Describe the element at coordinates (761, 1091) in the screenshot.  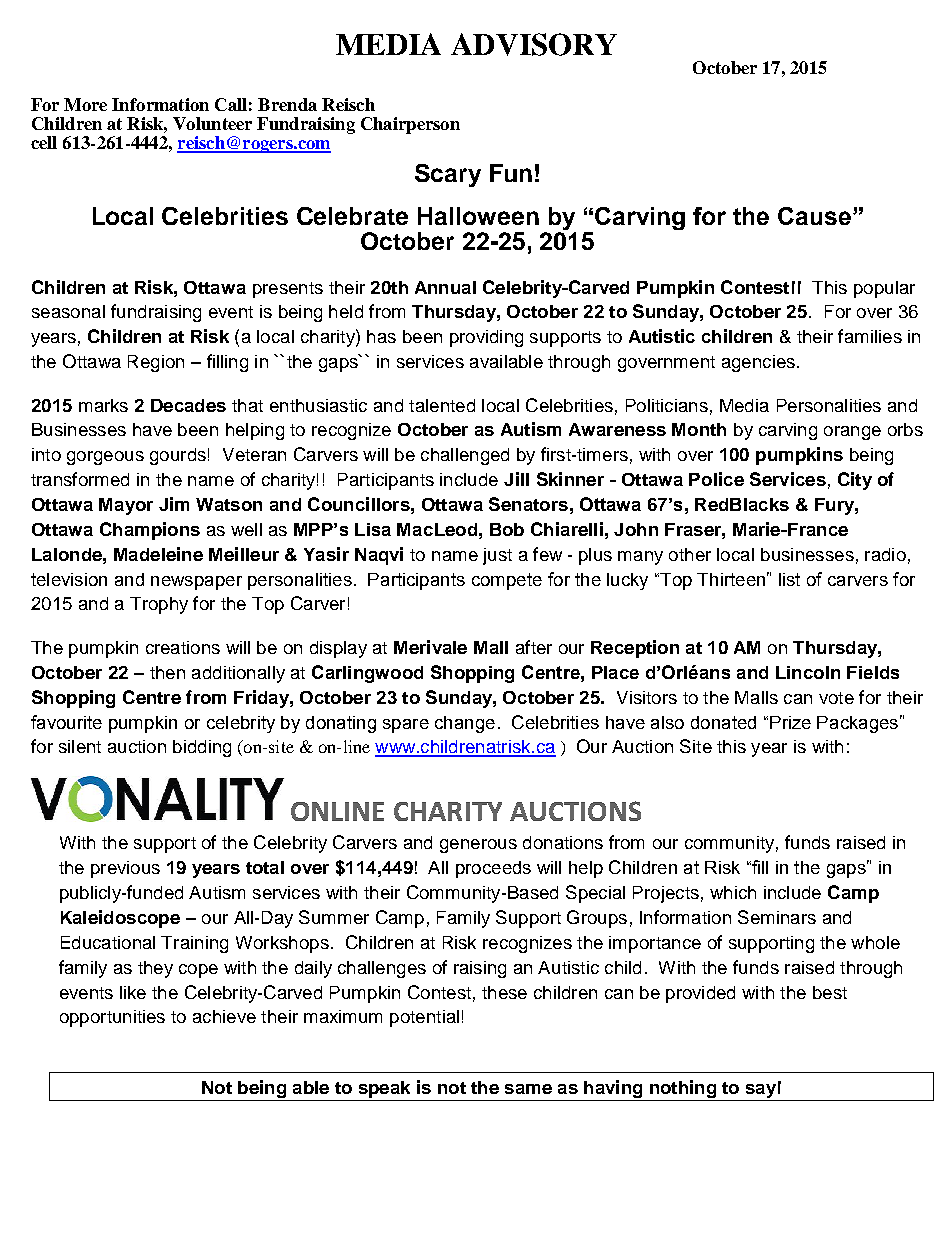
I see `say` at that location.
